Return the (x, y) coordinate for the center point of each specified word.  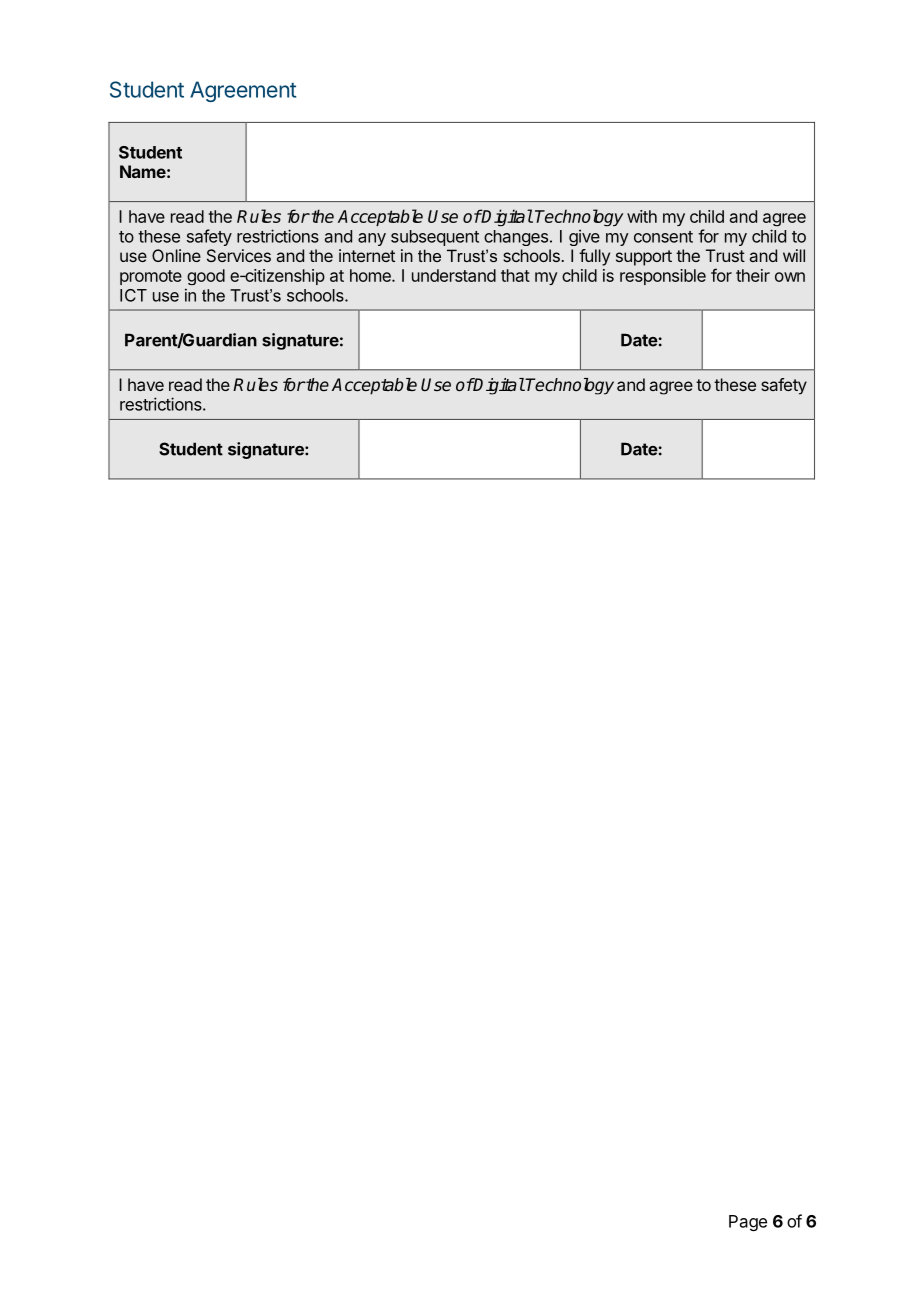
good (206, 277)
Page (748, 1223)
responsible (663, 277)
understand (454, 275)
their (753, 275)
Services (239, 255)
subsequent (435, 238)
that (515, 275)
